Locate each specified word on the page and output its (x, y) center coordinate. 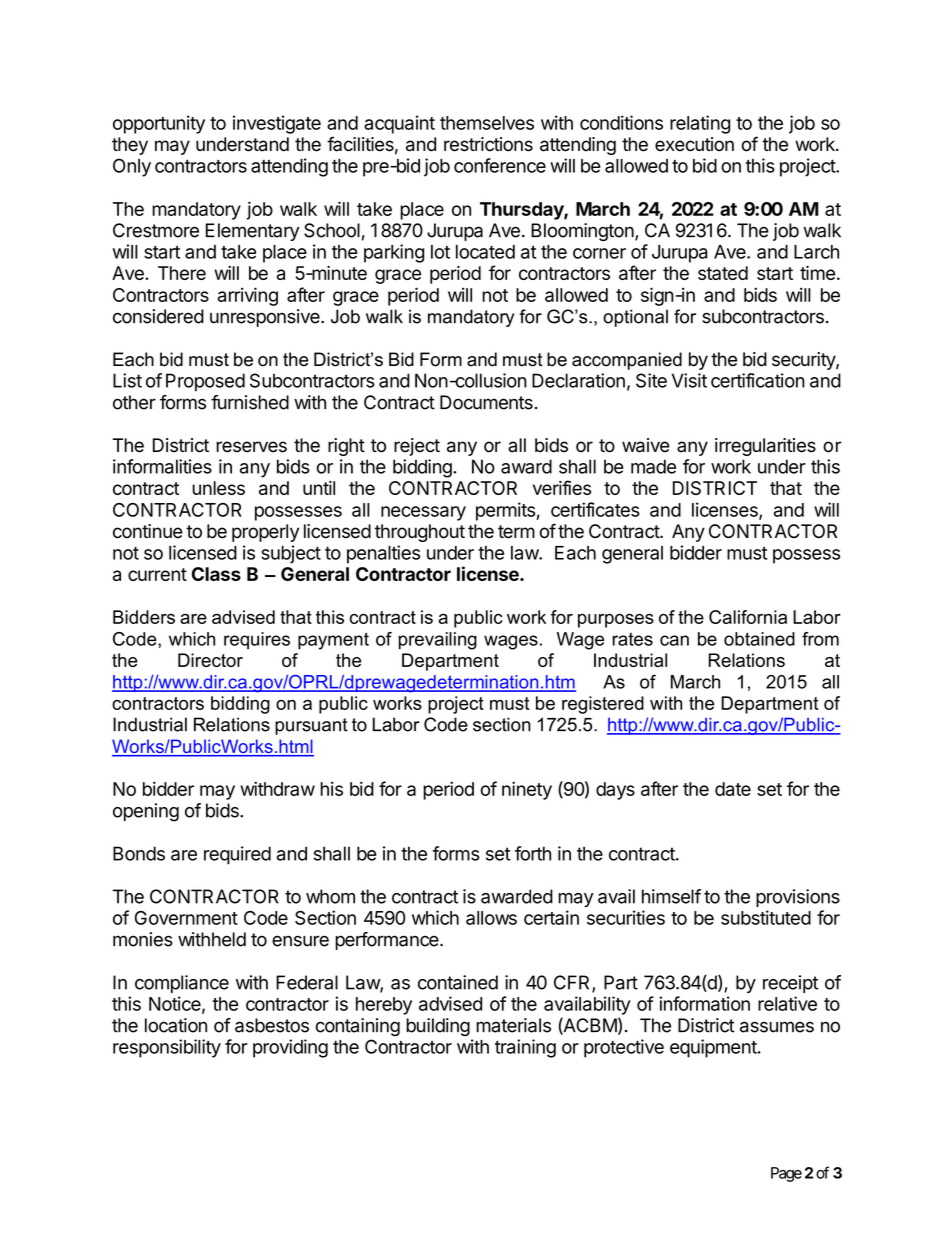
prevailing (438, 641)
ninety (527, 790)
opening (146, 812)
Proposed (205, 382)
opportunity (159, 124)
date (733, 789)
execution (694, 144)
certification (758, 380)
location (176, 1025)
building (438, 1027)
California (748, 617)
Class (216, 574)
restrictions (488, 144)
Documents (486, 402)
